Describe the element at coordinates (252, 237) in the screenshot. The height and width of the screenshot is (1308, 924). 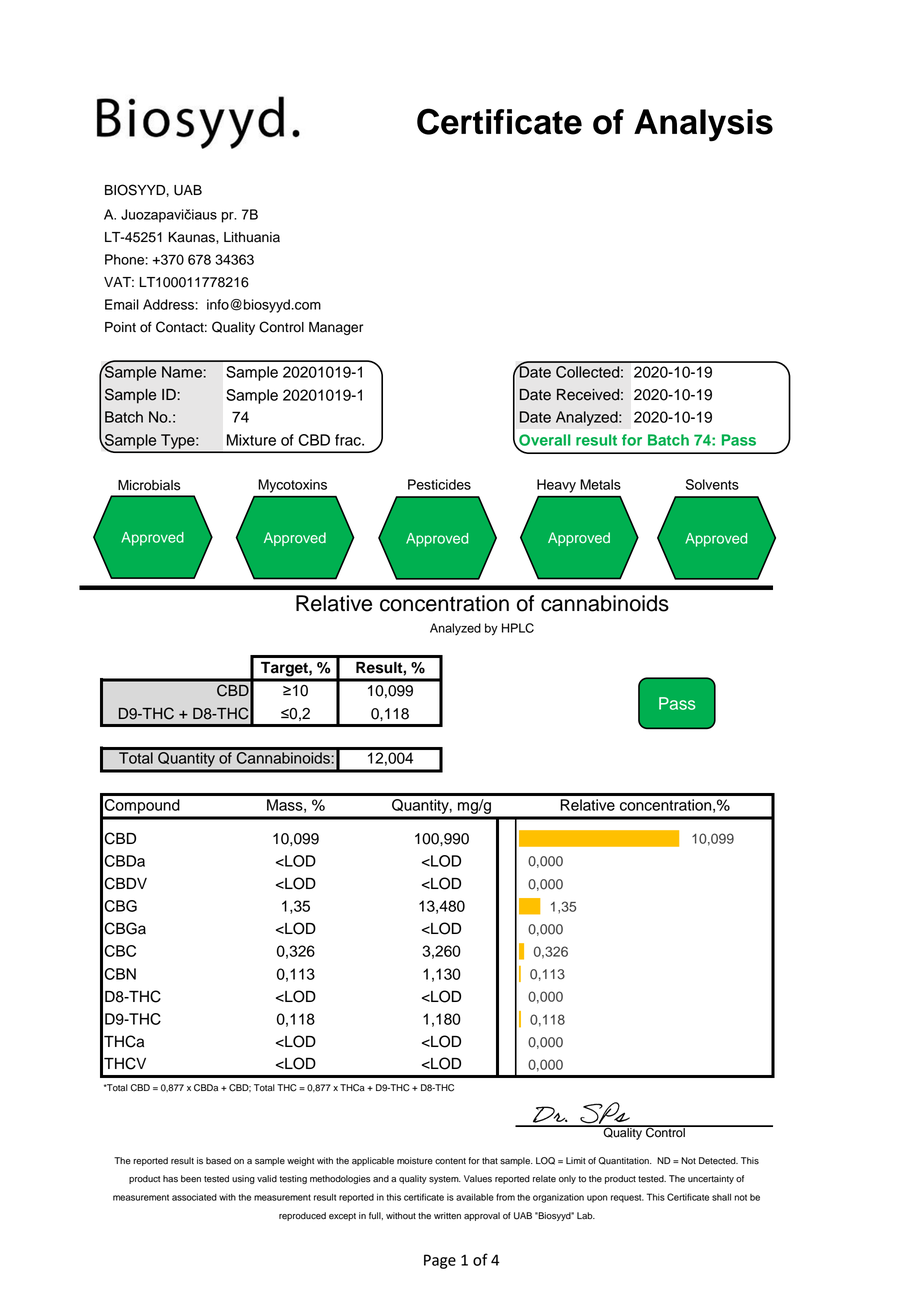
I see `Lithuania` at that location.
